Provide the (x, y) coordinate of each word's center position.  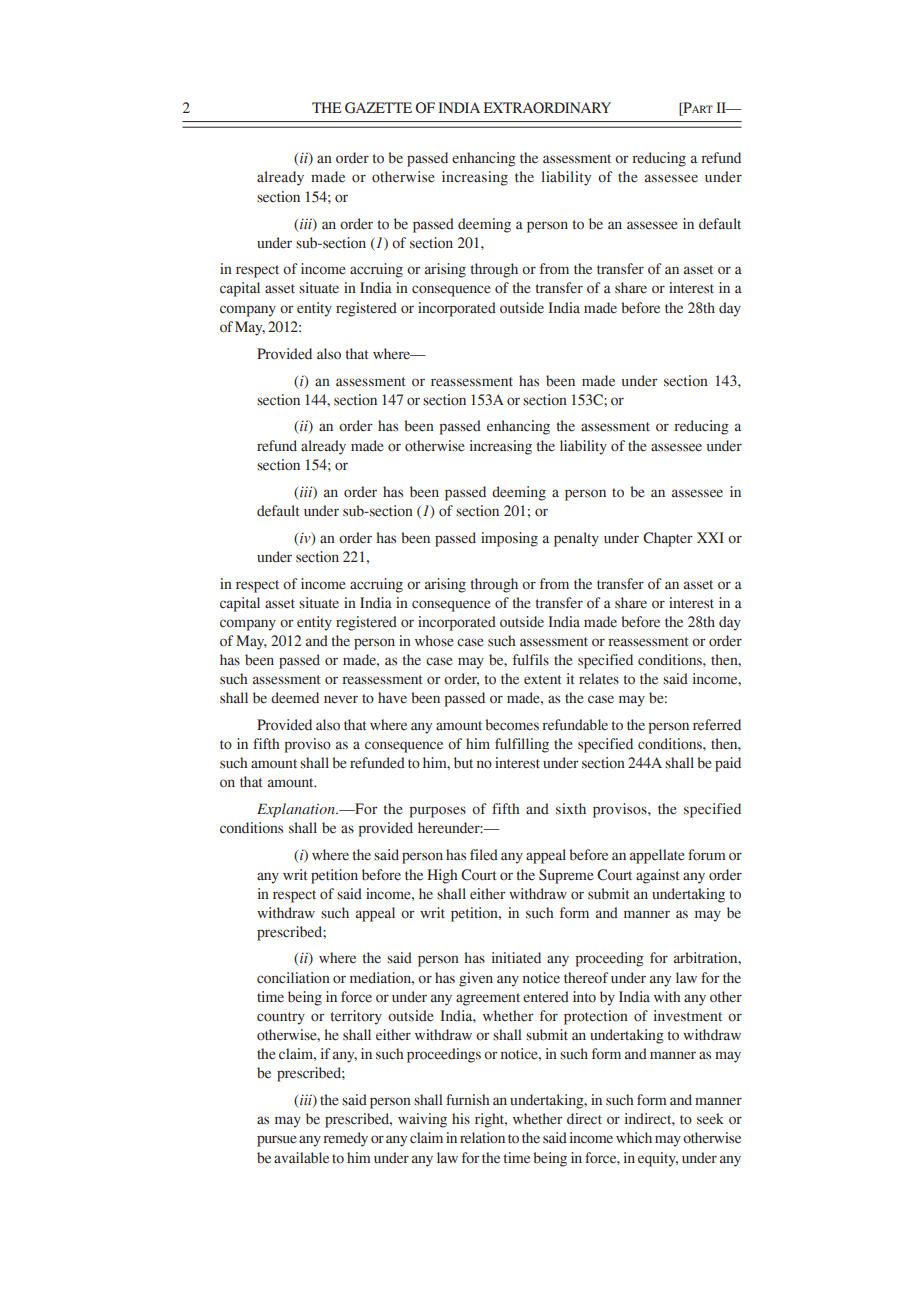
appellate (657, 856)
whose (434, 641)
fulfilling (522, 745)
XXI (710, 537)
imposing (509, 539)
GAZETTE (378, 108)
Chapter (667, 539)
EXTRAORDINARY (547, 108)
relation (482, 1138)
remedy (345, 1139)
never (341, 699)
